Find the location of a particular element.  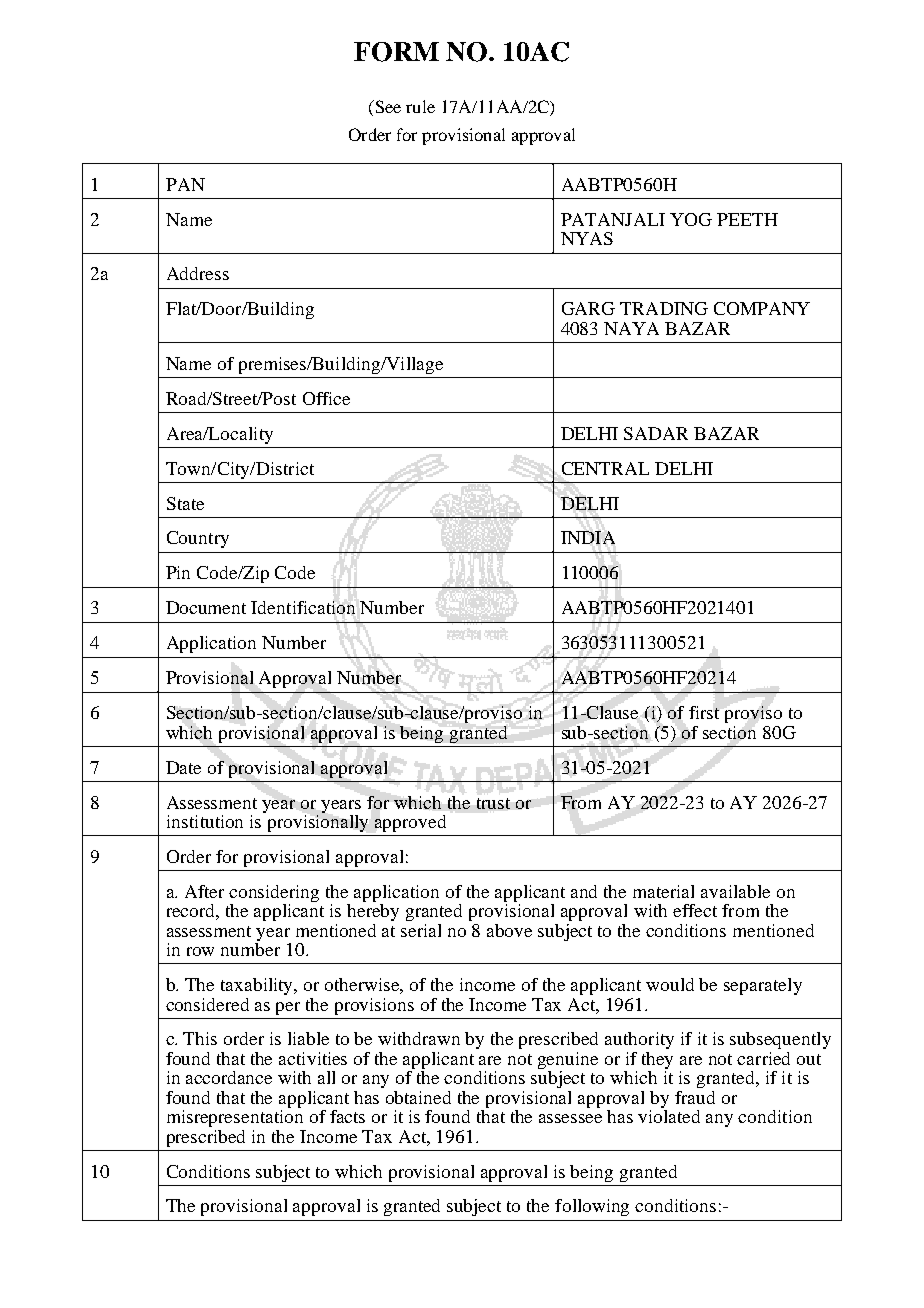

rule is located at coordinates (420, 106).
